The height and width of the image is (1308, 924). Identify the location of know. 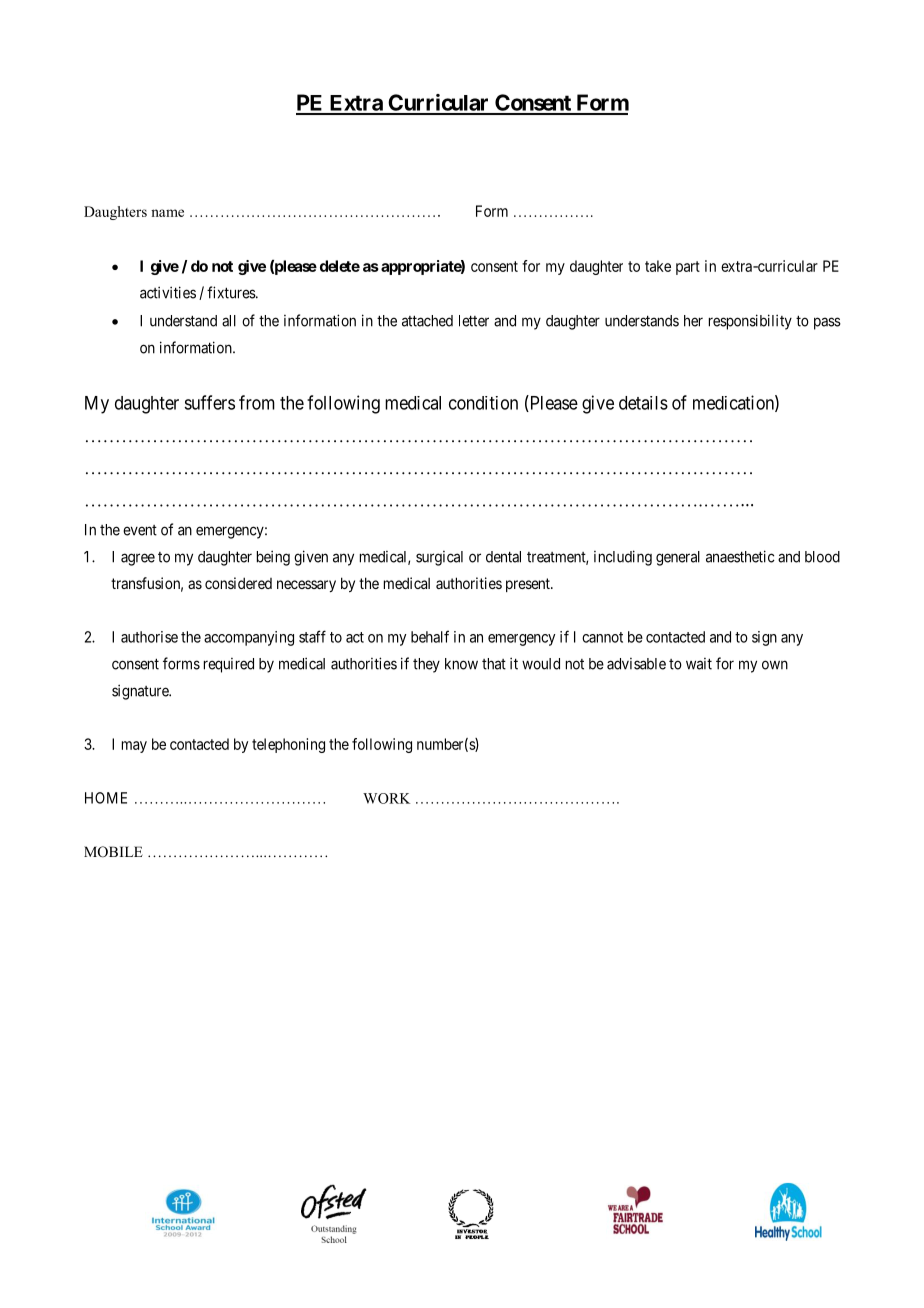
(461, 664).
